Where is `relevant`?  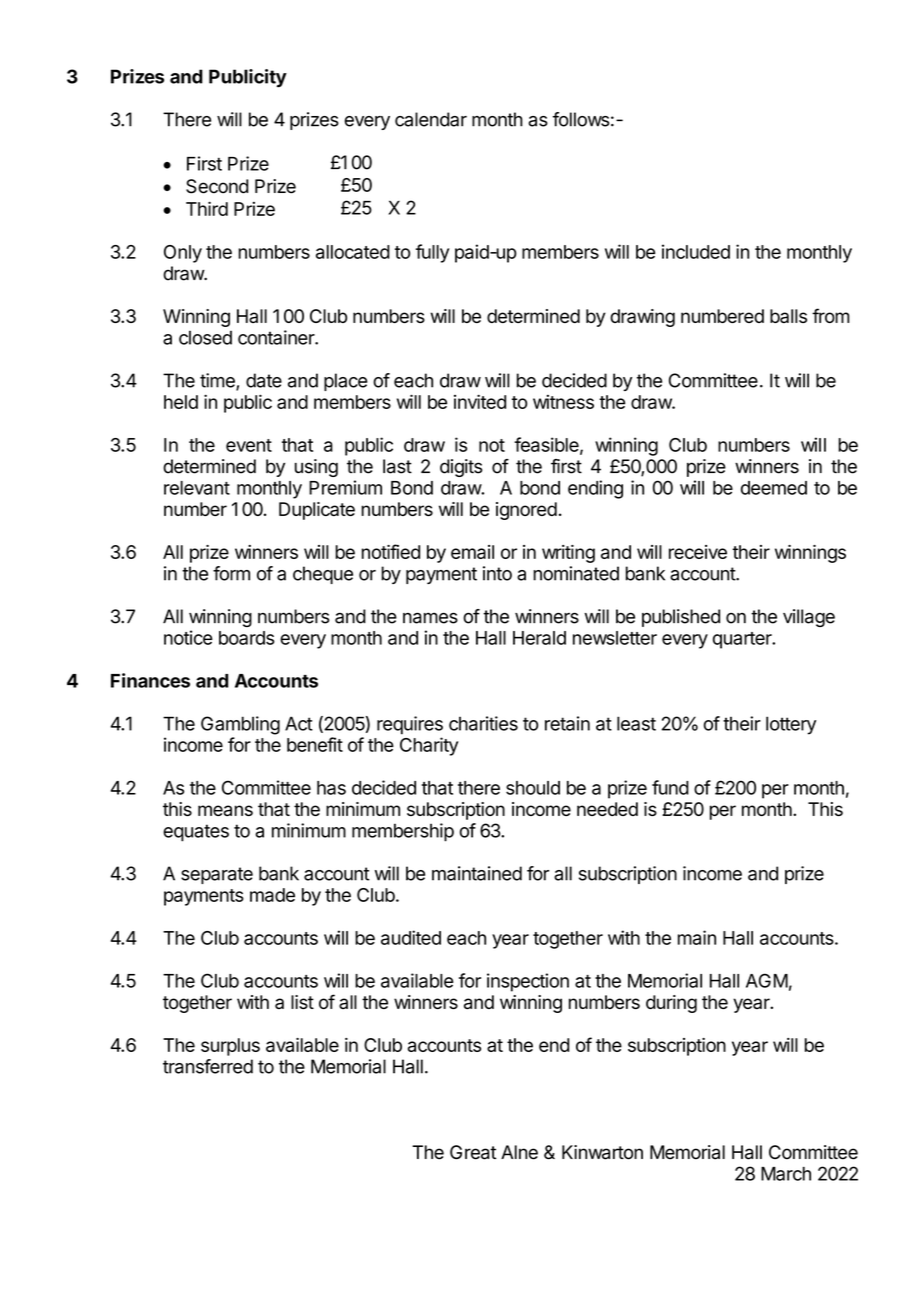
relevant is located at coordinates (197, 488).
